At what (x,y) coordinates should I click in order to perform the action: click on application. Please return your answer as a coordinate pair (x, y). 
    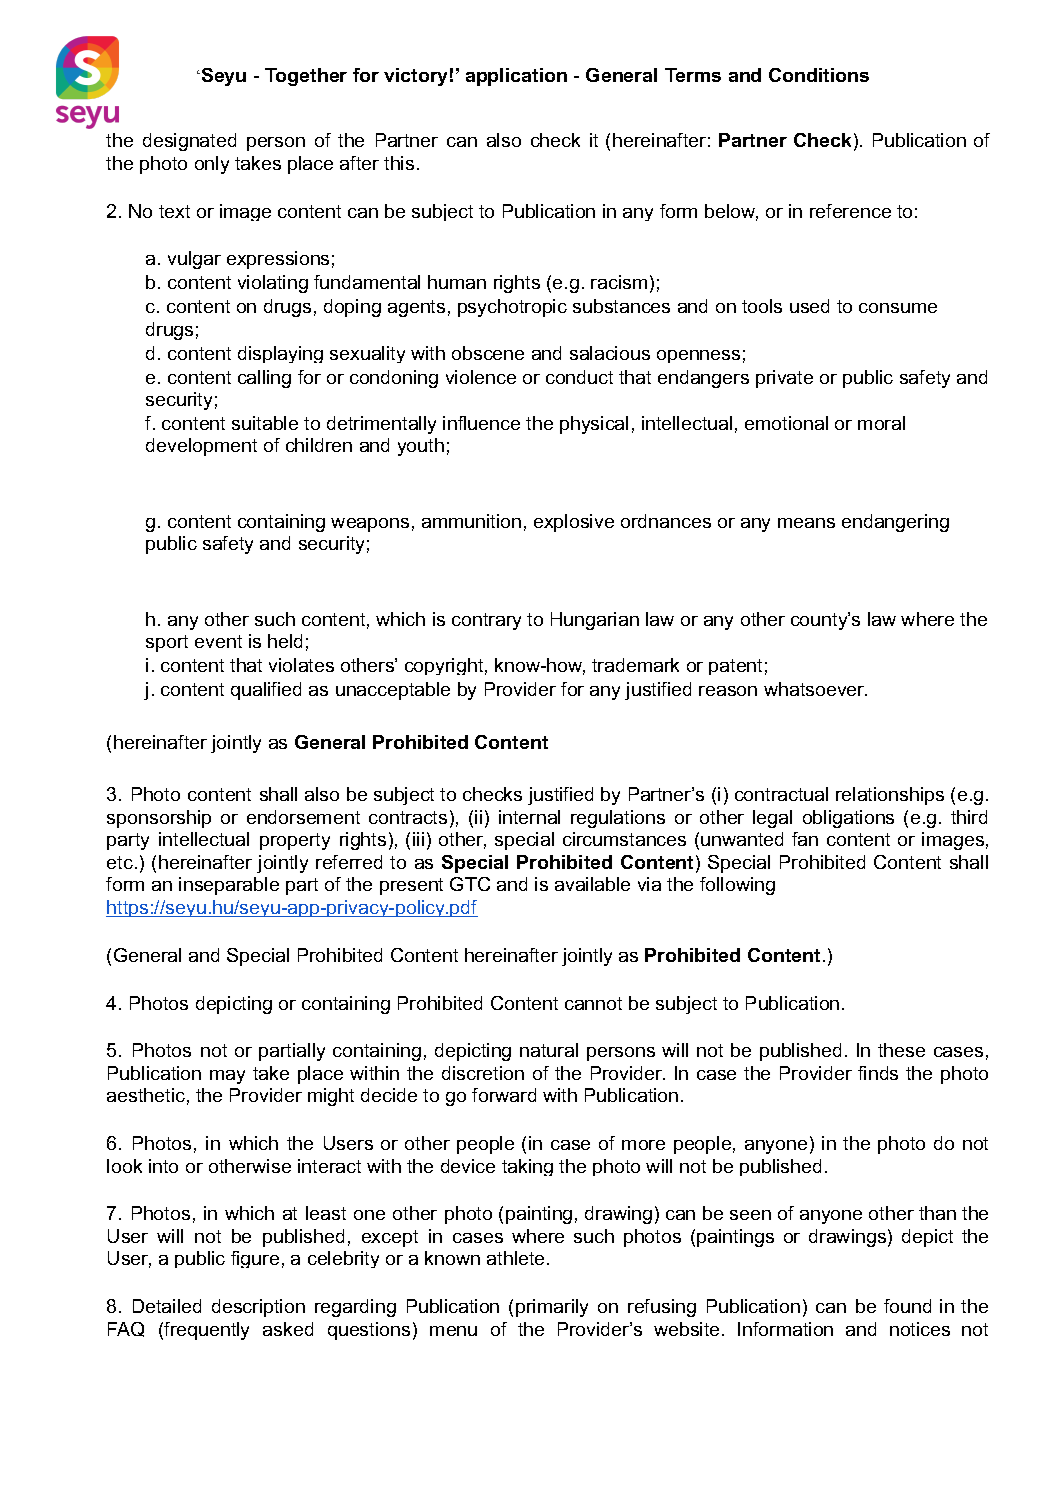
    Looking at the image, I should click on (516, 77).
